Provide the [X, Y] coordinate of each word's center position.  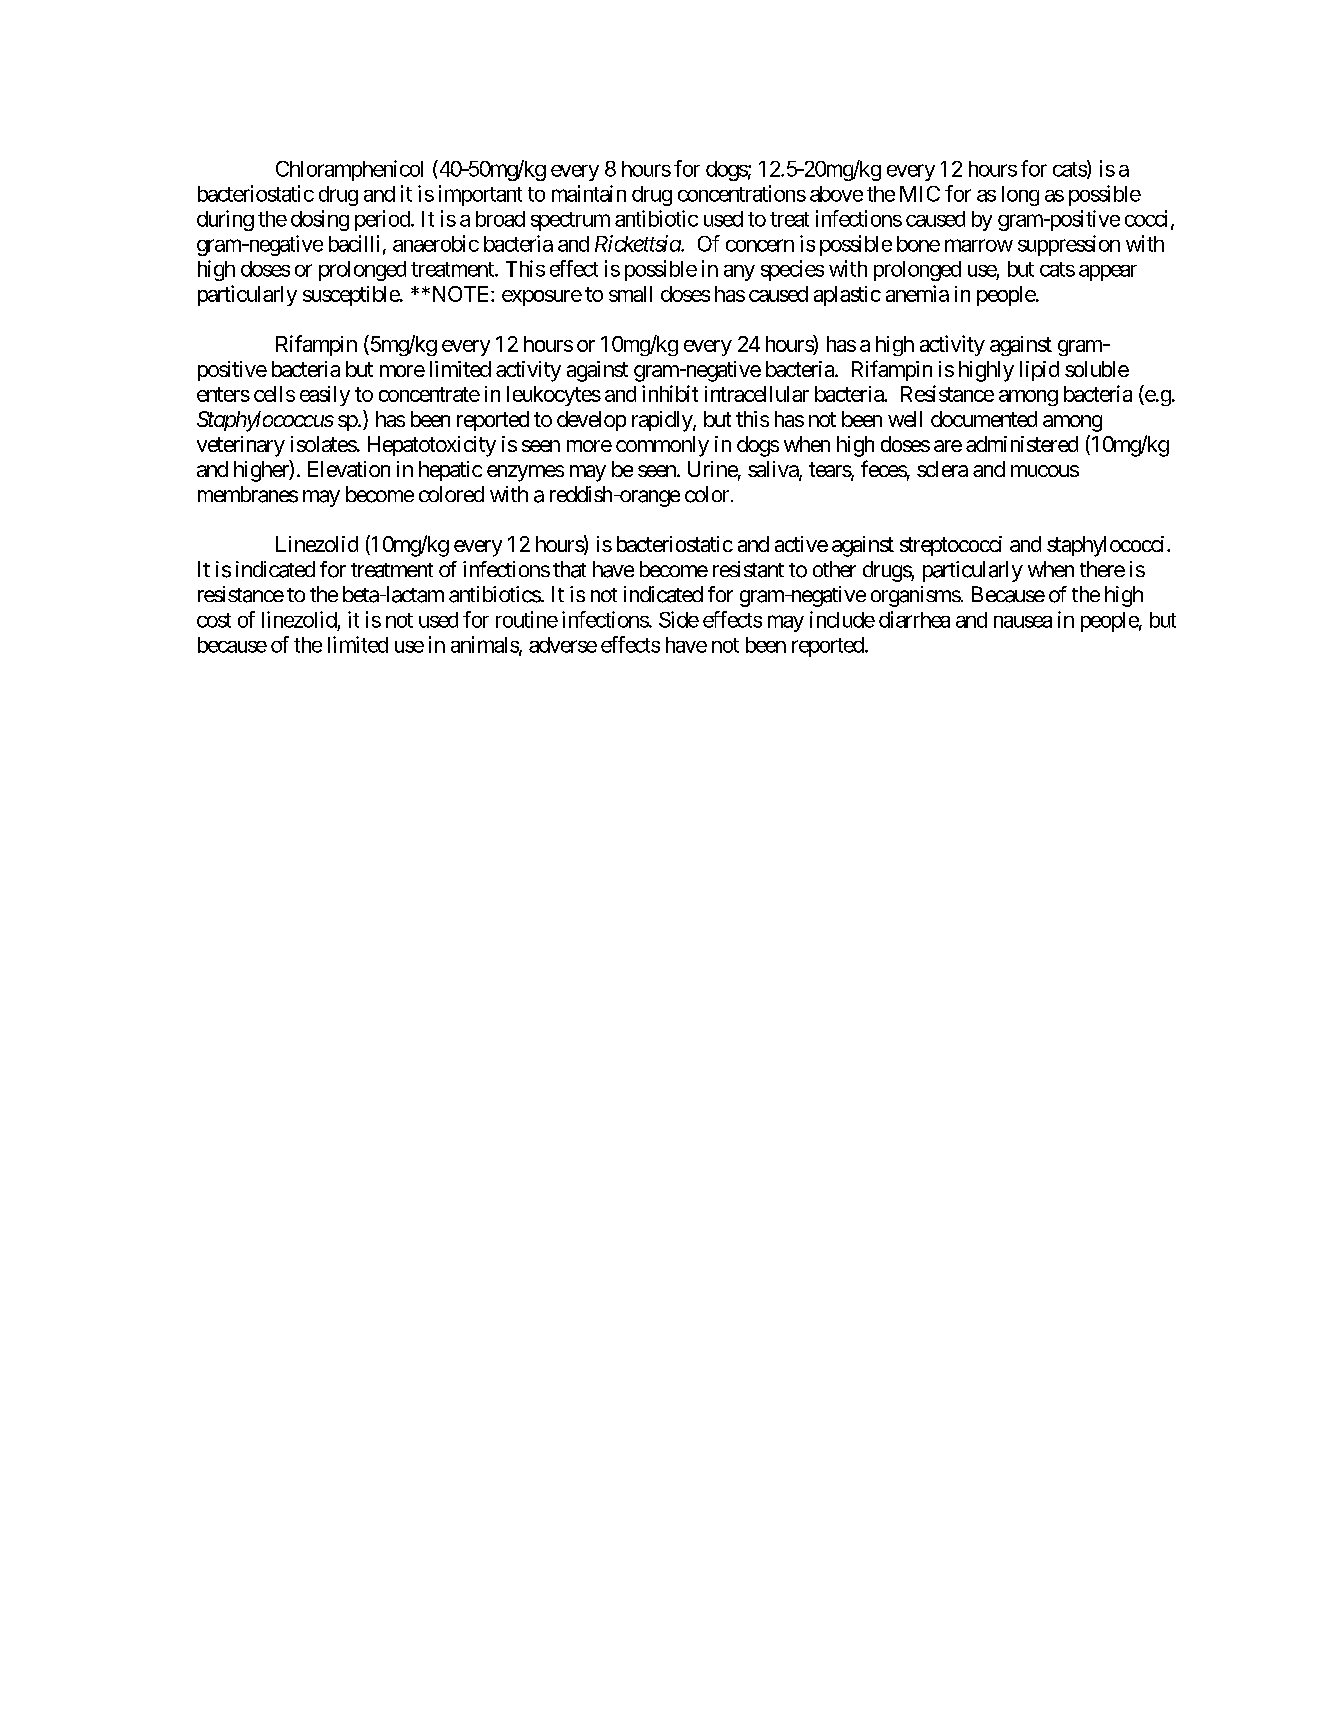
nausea [1023, 622]
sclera [942, 469]
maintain [589, 193]
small [630, 294]
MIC [920, 194]
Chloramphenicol [349, 170]
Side [679, 619]
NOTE [460, 294]
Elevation [349, 469]
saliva [774, 470]
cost [214, 620]
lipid [1039, 371]
